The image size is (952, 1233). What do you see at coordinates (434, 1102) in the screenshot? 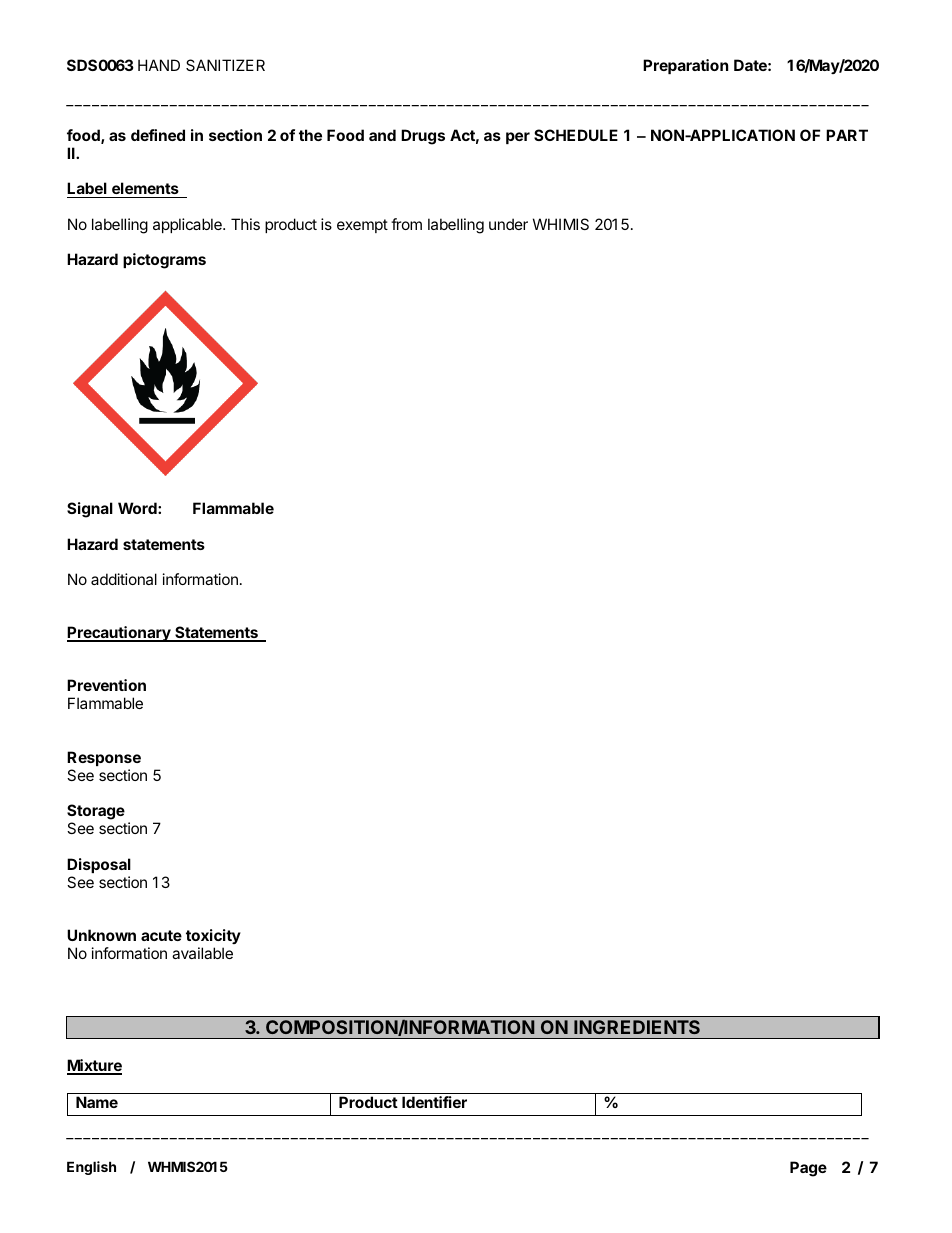
I see `Identifier` at bounding box center [434, 1102].
